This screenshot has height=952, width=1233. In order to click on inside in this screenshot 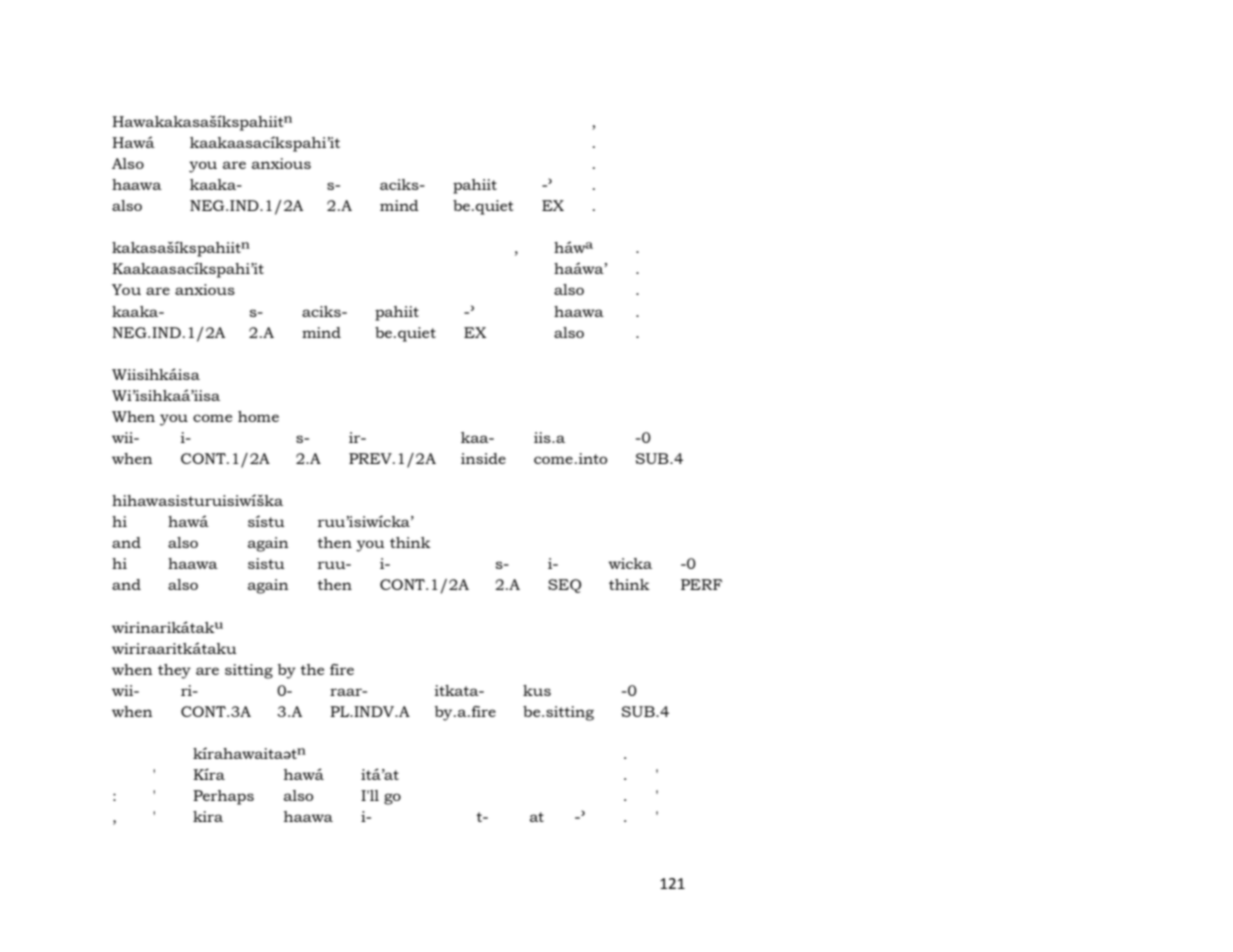, I will do `click(483, 458)`.
